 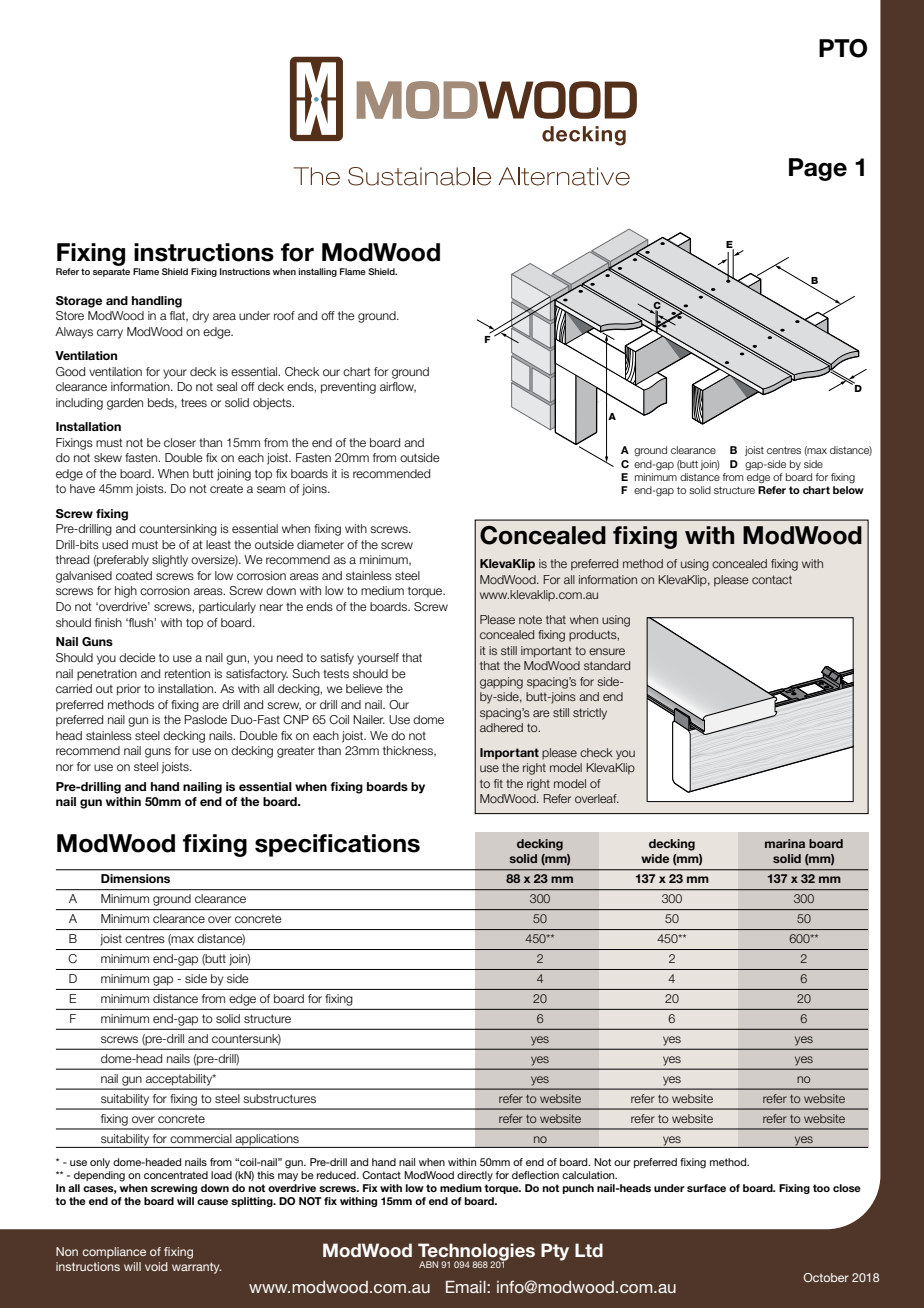 What do you see at coordinates (111, 272) in the screenshot?
I see `separate` at bounding box center [111, 272].
